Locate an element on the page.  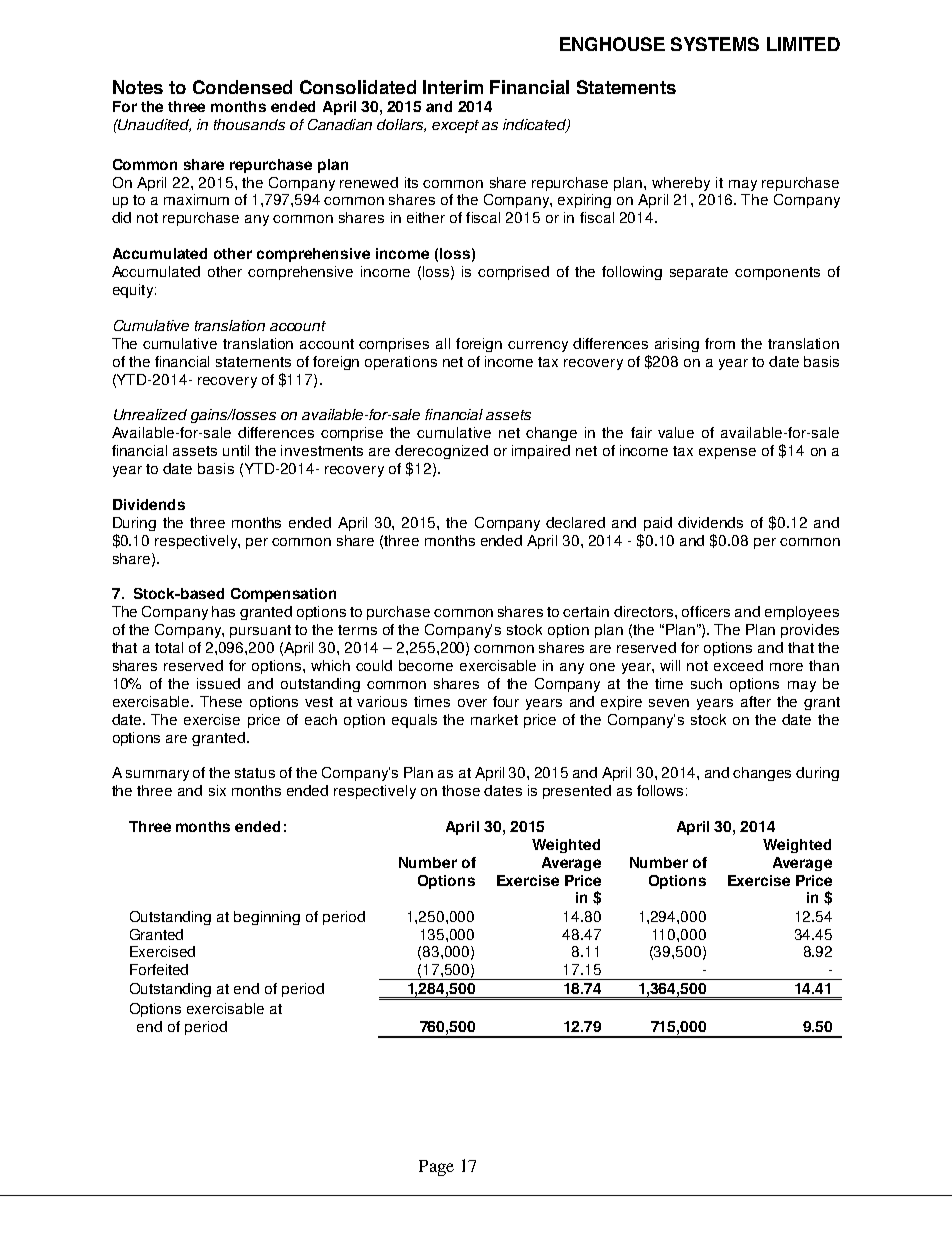
Forfeited is located at coordinates (159, 969).
